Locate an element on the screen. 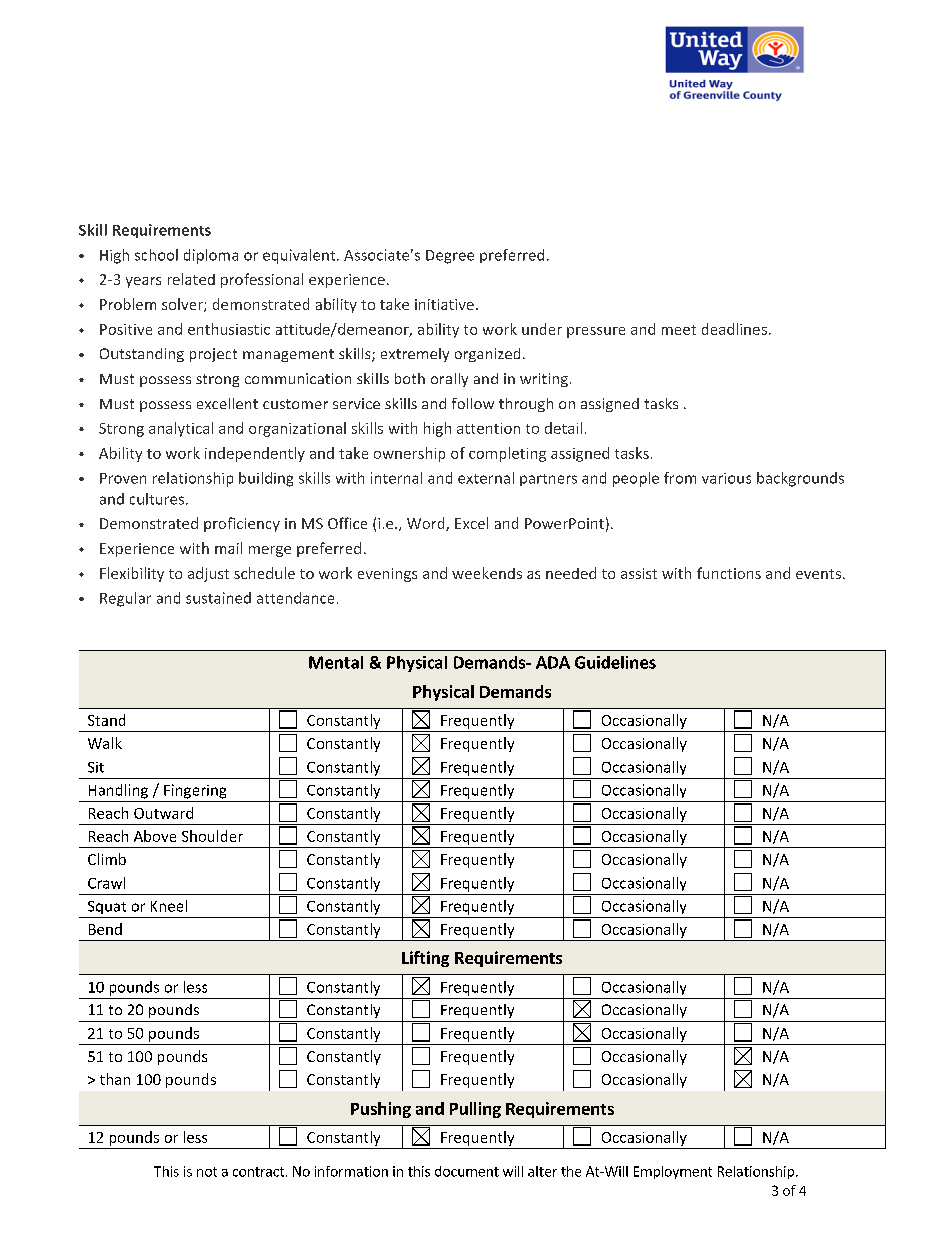  Guidelines is located at coordinates (615, 662).
